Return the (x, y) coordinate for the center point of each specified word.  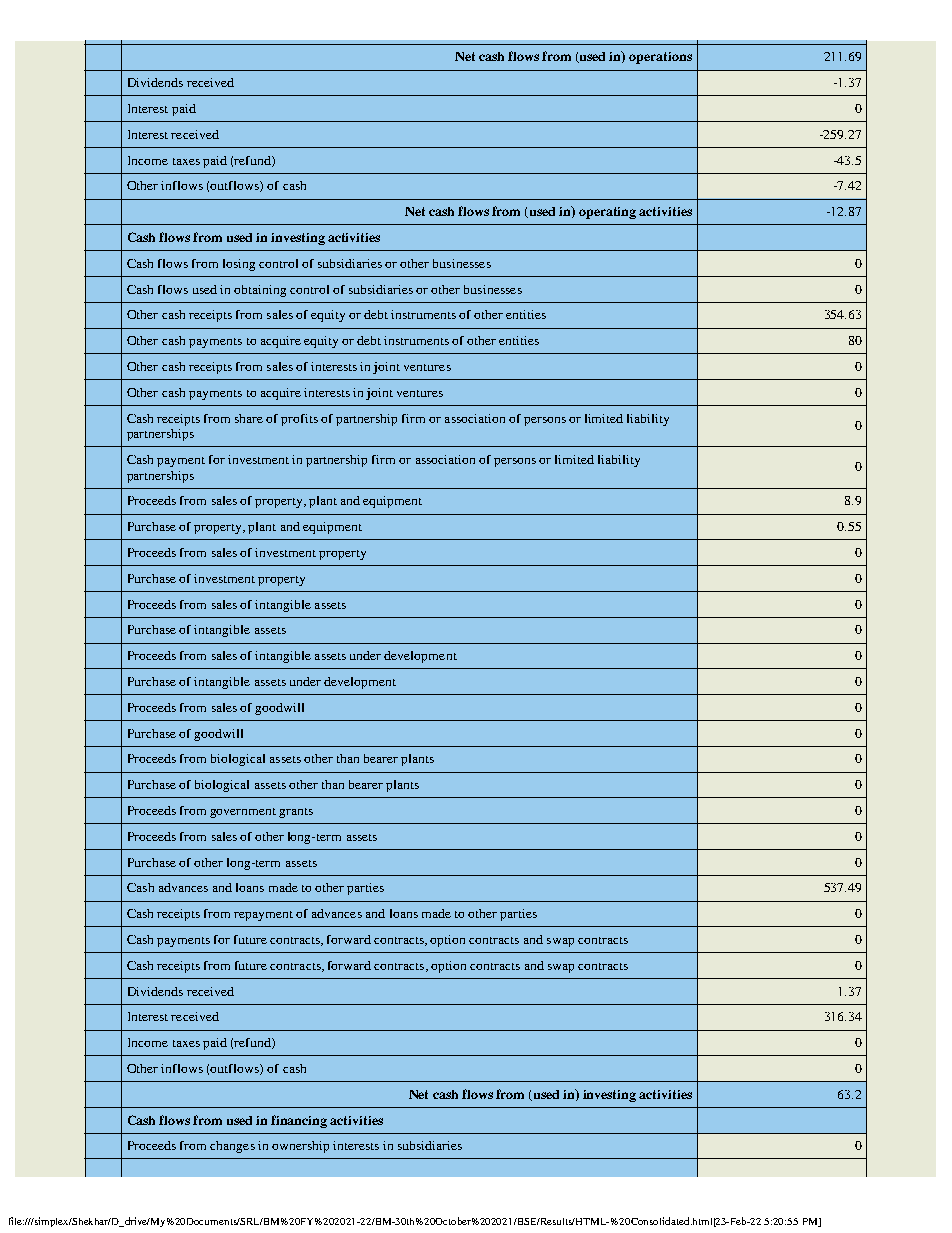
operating (607, 213)
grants (296, 813)
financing (299, 1121)
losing (239, 265)
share (249, 418)
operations (660, 58)
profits (299, 420)
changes (232, 1147)
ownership (300, 1147)
